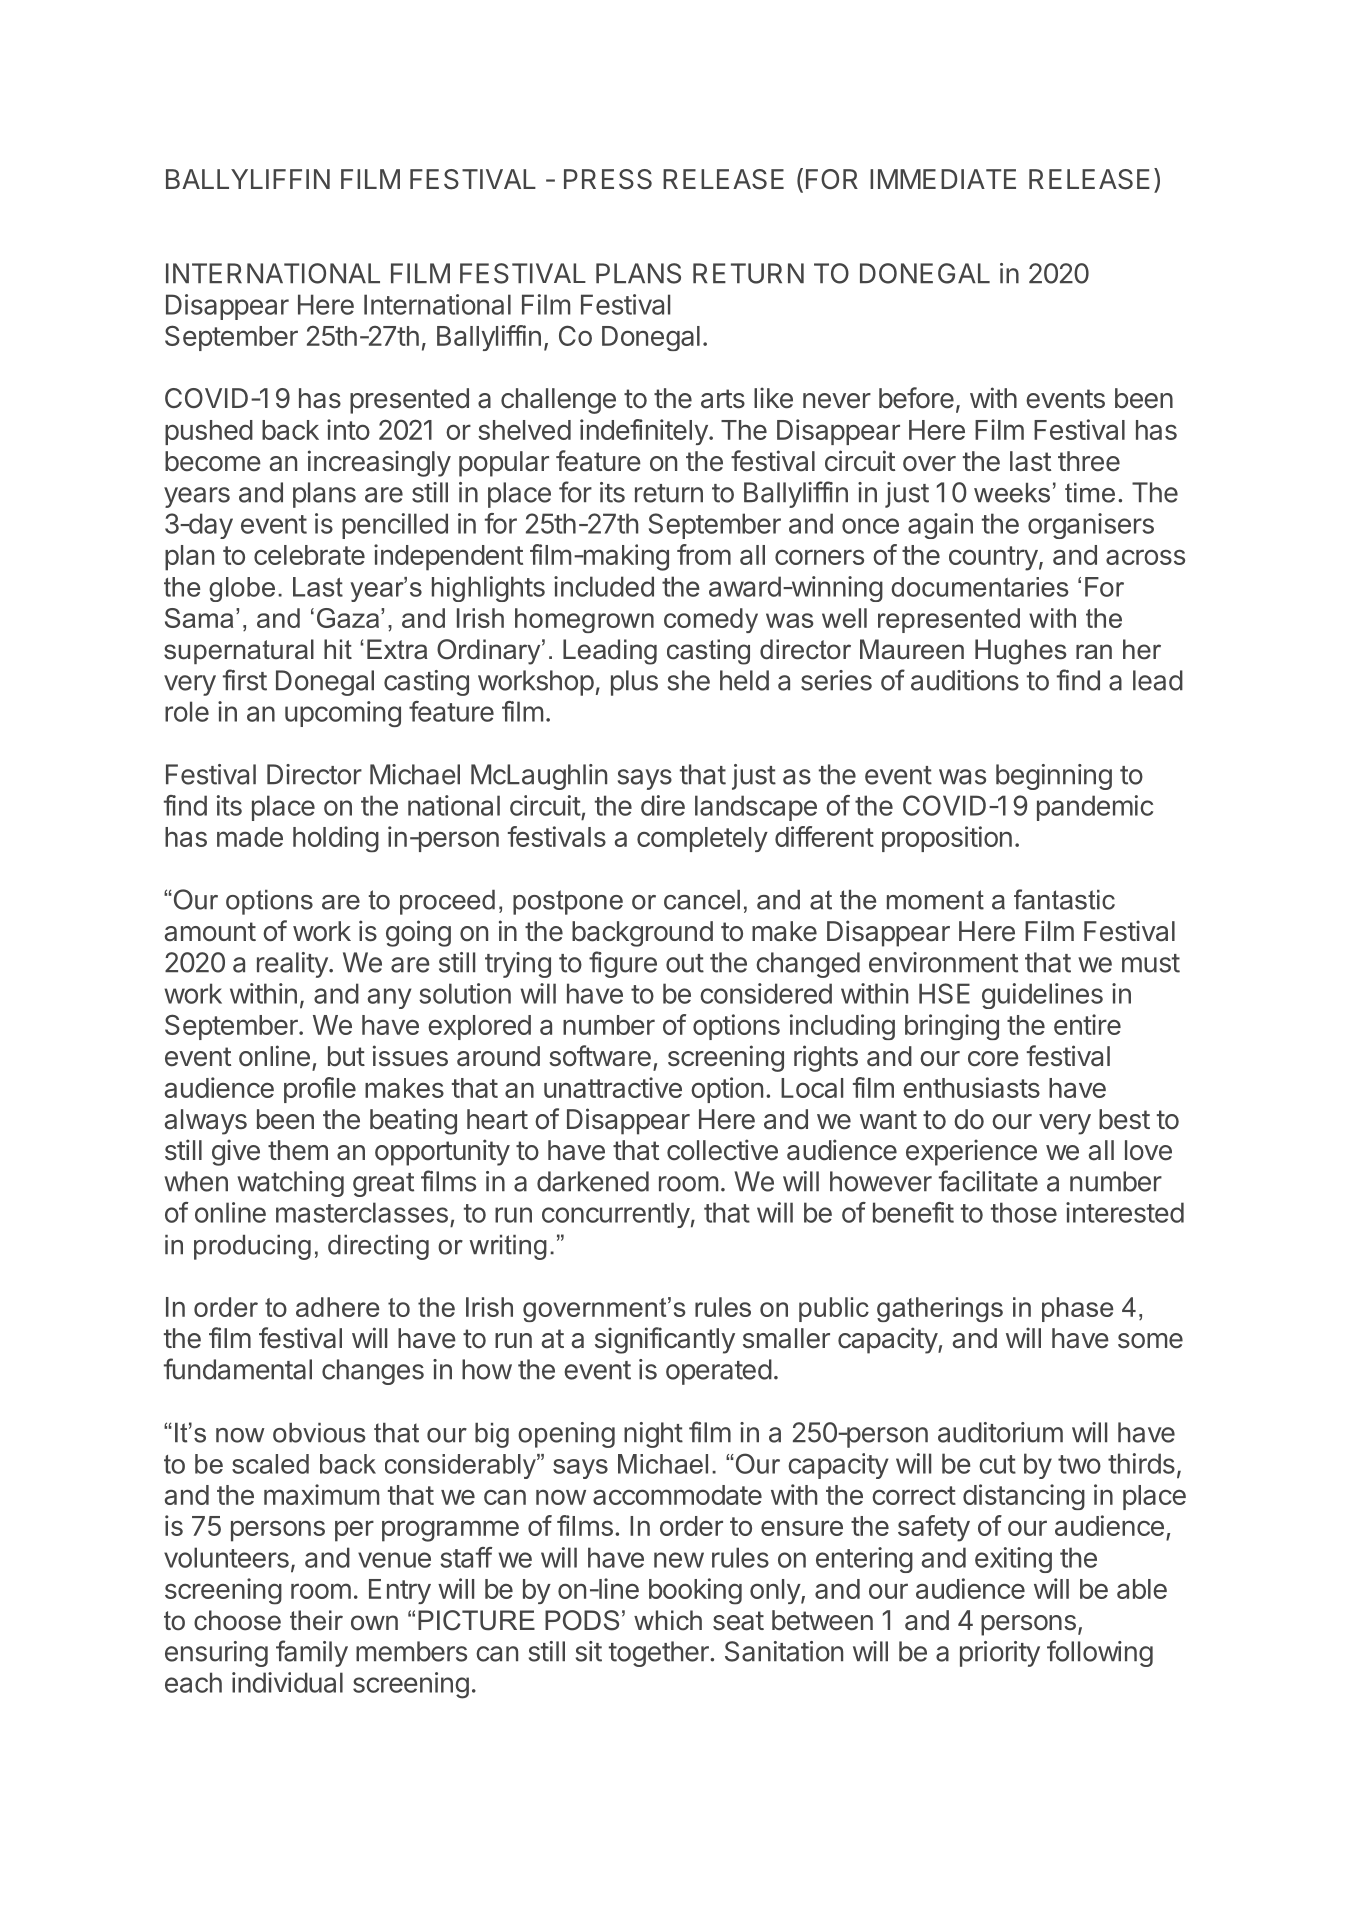 This page has width=1351, height=1911. What do you see at coordinates (298, 1150) in the page?
I see `them` at bounding box center [298, 1150].
